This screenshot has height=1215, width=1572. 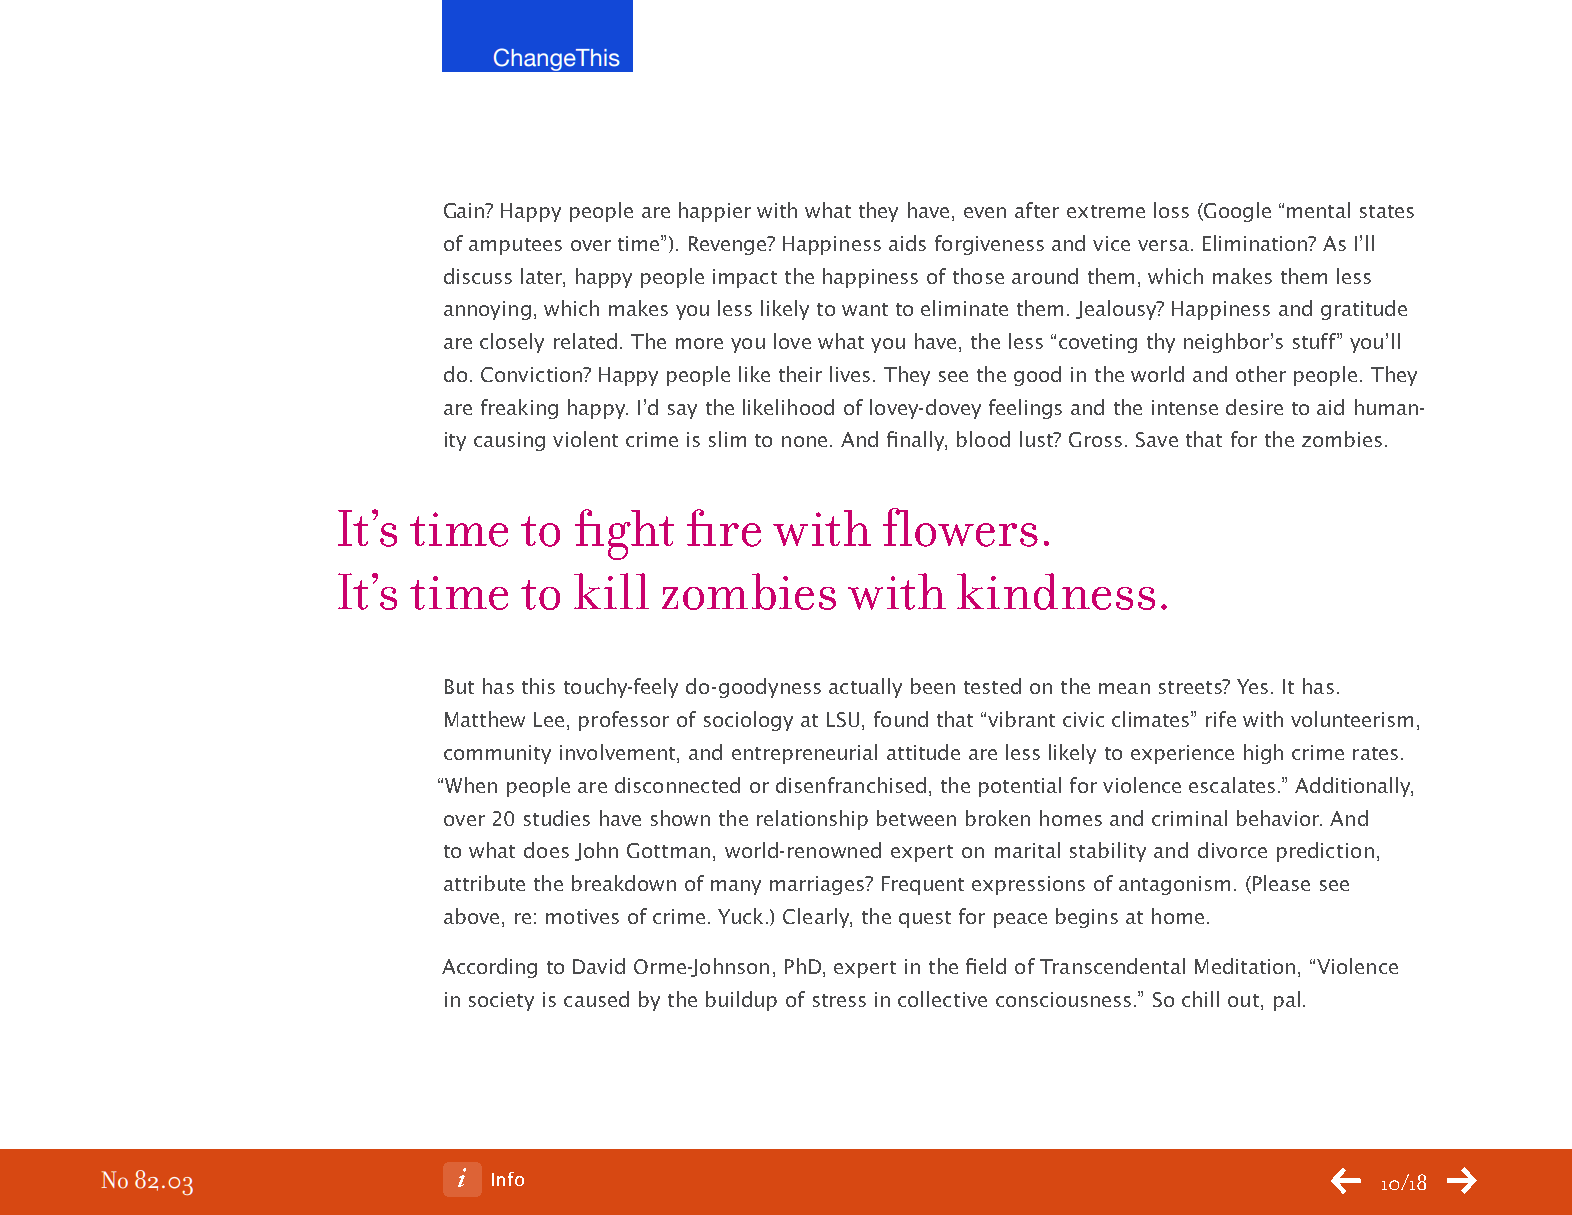 I want to click on Elimination, so click(x=1256, y=243).
